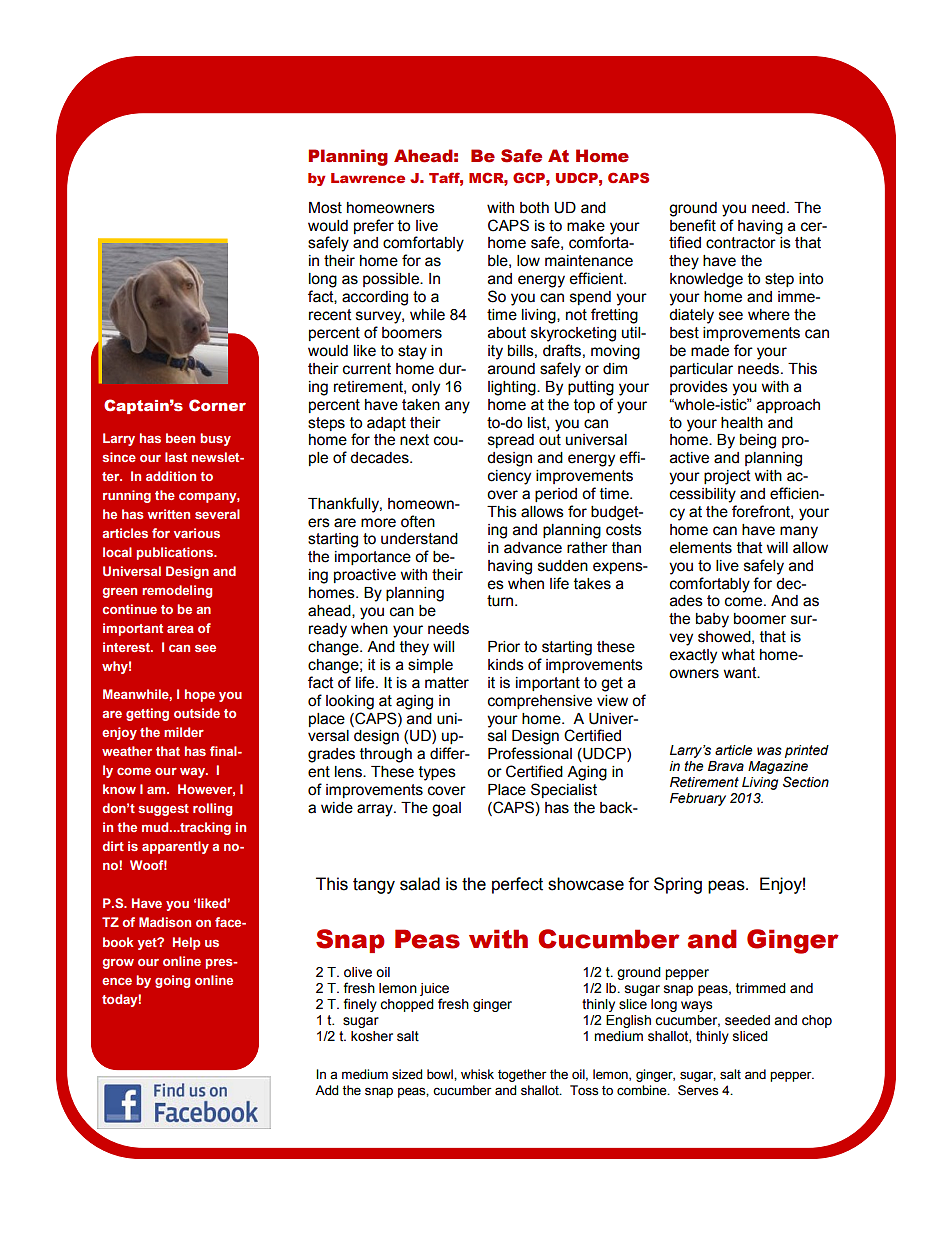  Describe the element at coordinates (726, 766) in the screenshot. I see `Brava` at that location.
